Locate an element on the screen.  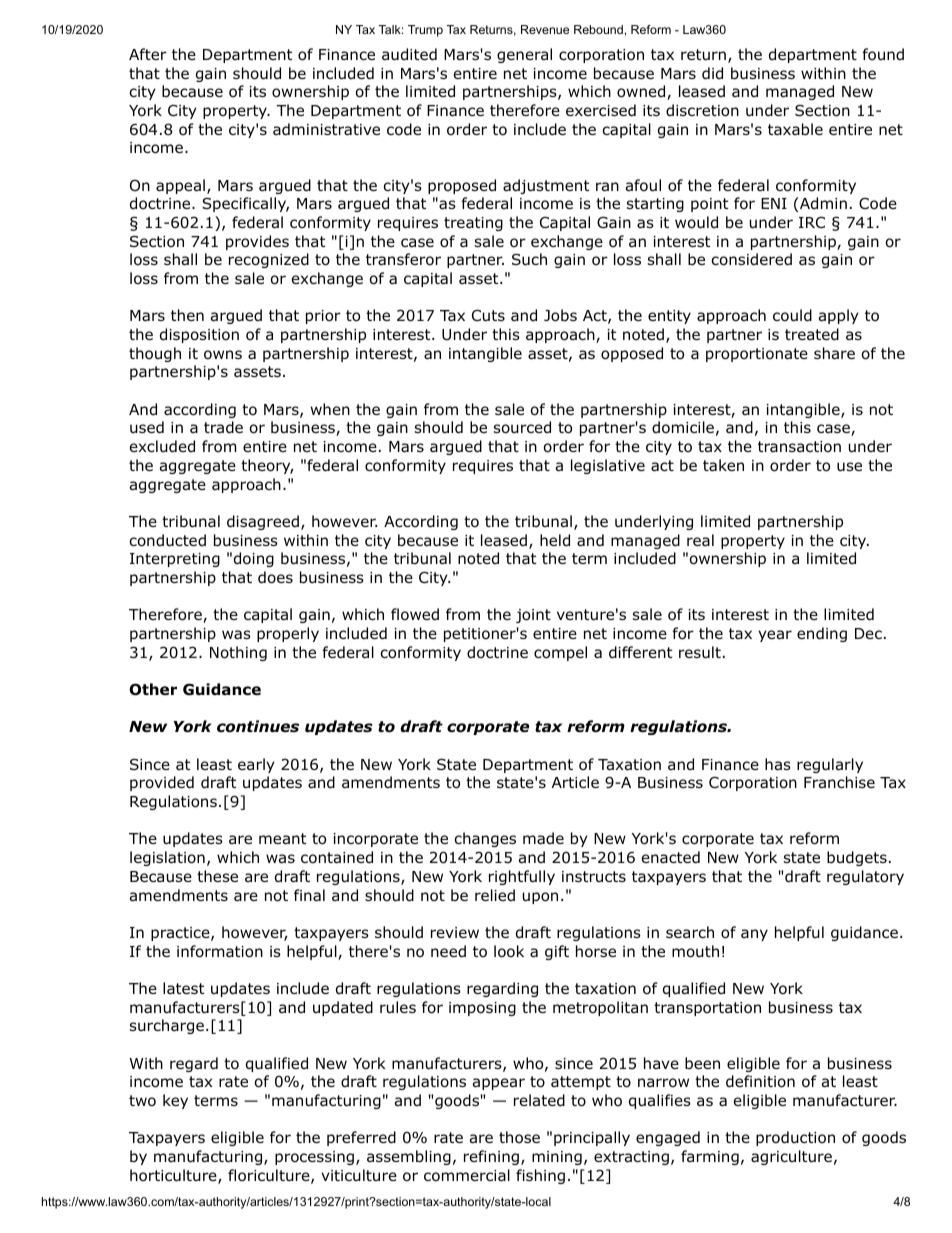
those is located at coordinates (519, 1137).
